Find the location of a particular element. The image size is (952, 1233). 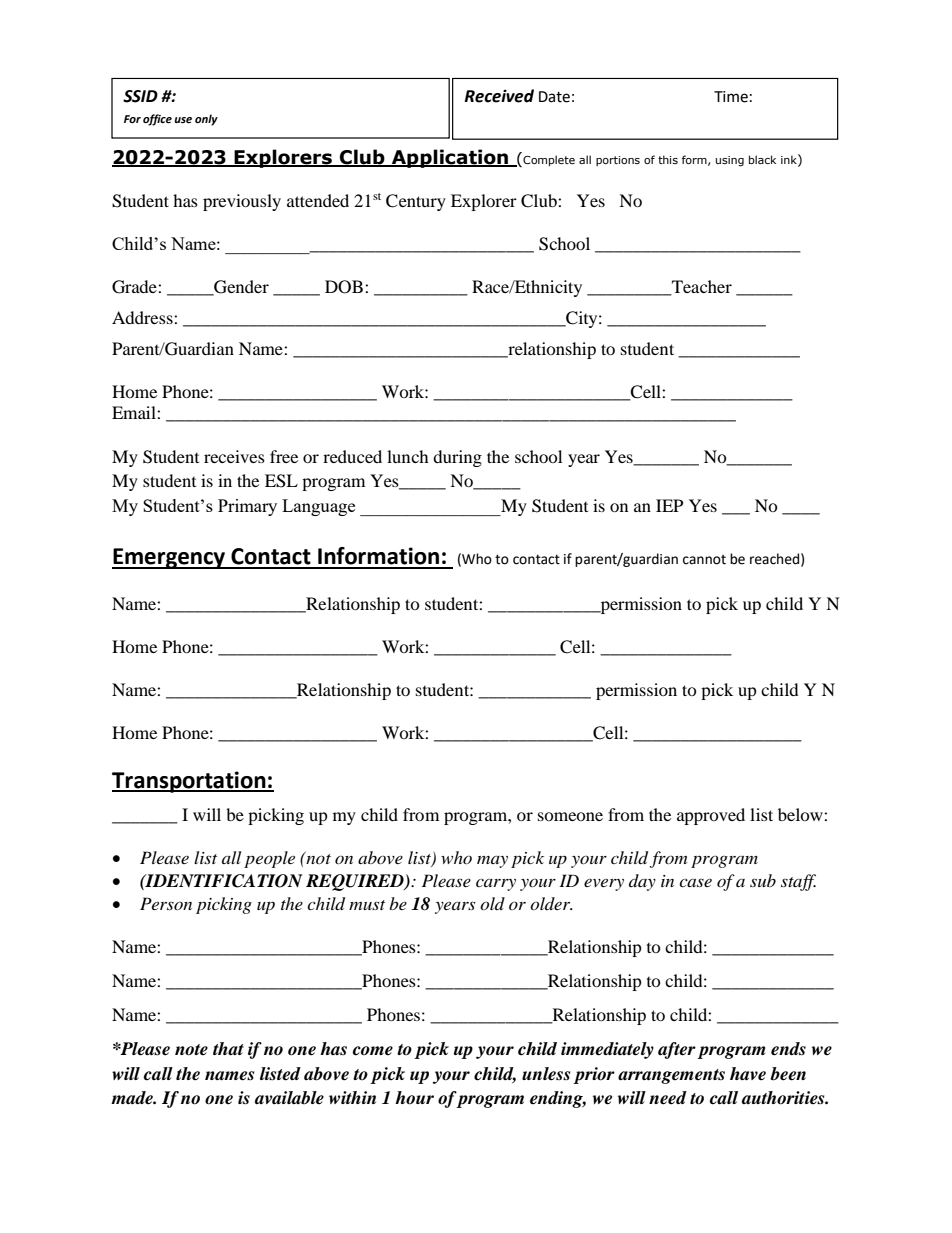

that is located at coordinates (228, 1049).
